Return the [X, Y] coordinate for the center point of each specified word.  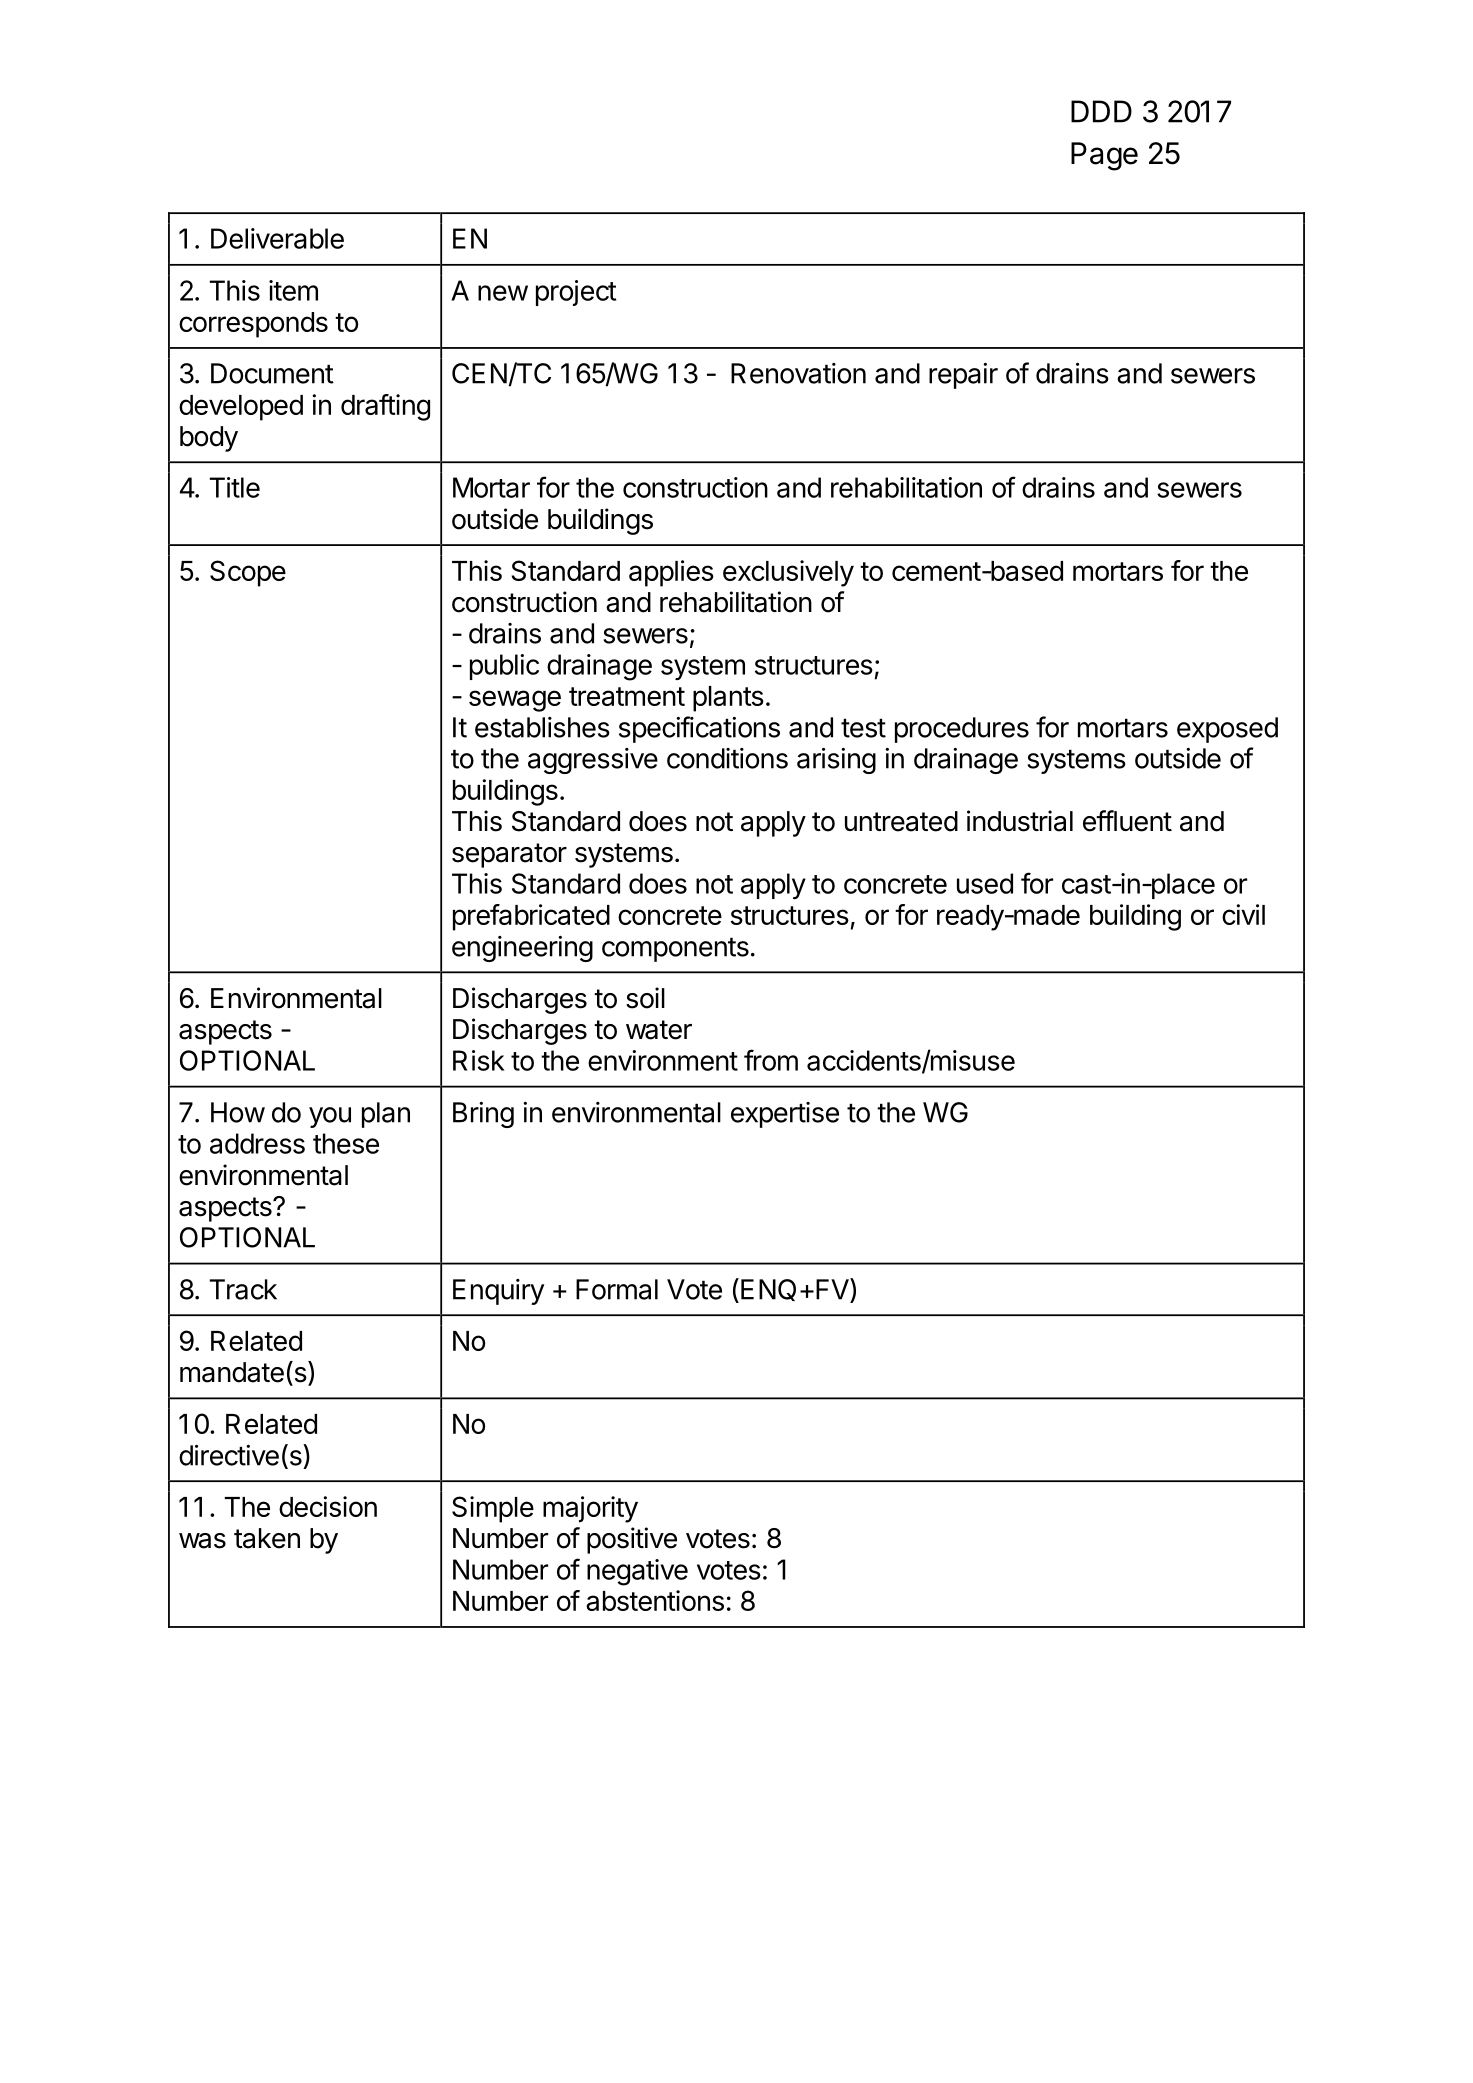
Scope [248, 573]
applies [671, 573]
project [576, 293]
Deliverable [277, 238]
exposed [1227, 730]
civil [1243, 914]
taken [267, 1538]
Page [1104, 156]
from [771, 1060]
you [330, 1117]
